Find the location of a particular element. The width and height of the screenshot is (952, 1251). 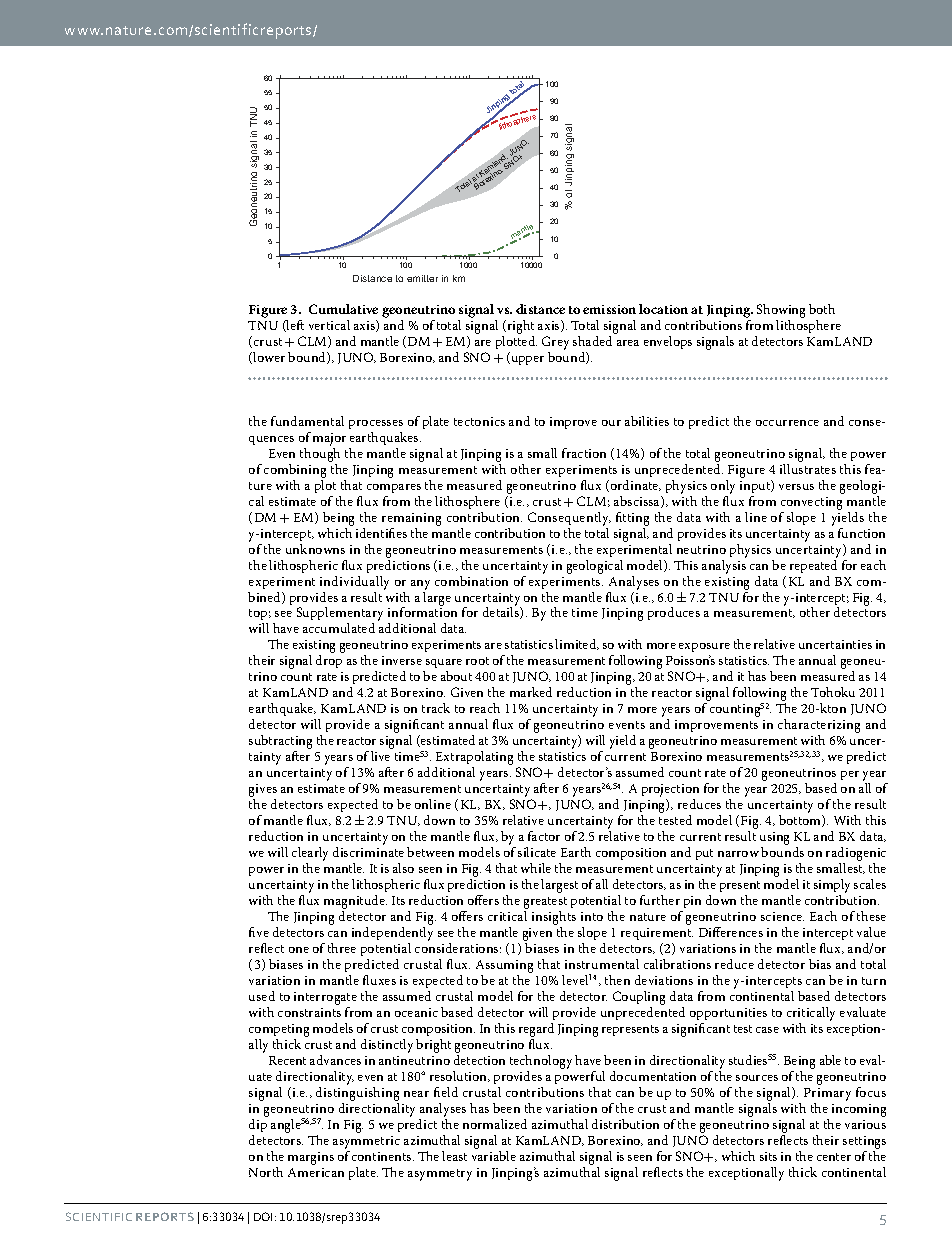

emission is located at coordinates (609, 309).
